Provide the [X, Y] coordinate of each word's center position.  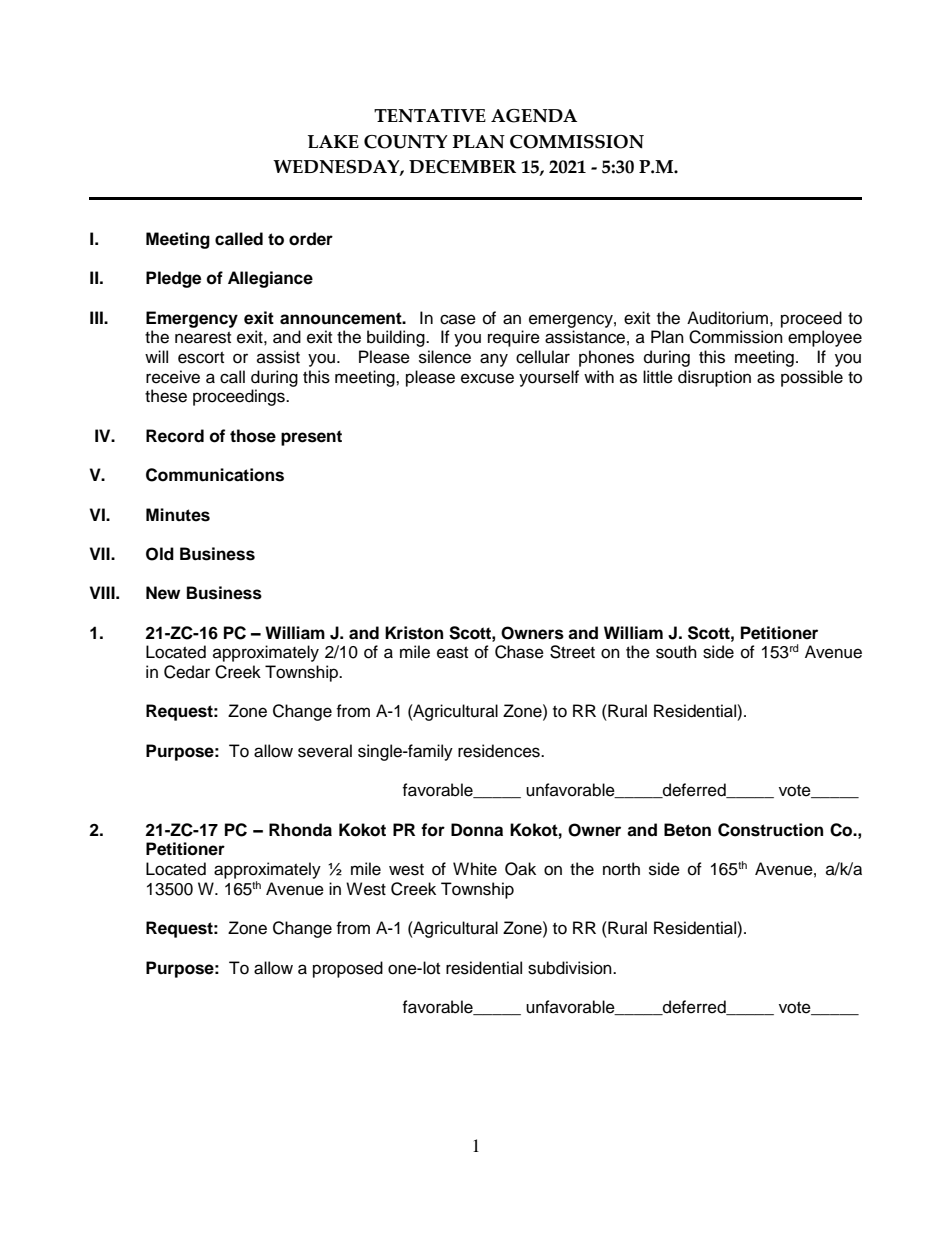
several [325, 751]
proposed [348, 969]
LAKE [333, 141]
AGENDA [534, 116]
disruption [714, 378]
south [676, 652]
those [253, 436]
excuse [487, 378]
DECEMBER [462, 167]
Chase [519, 652]
